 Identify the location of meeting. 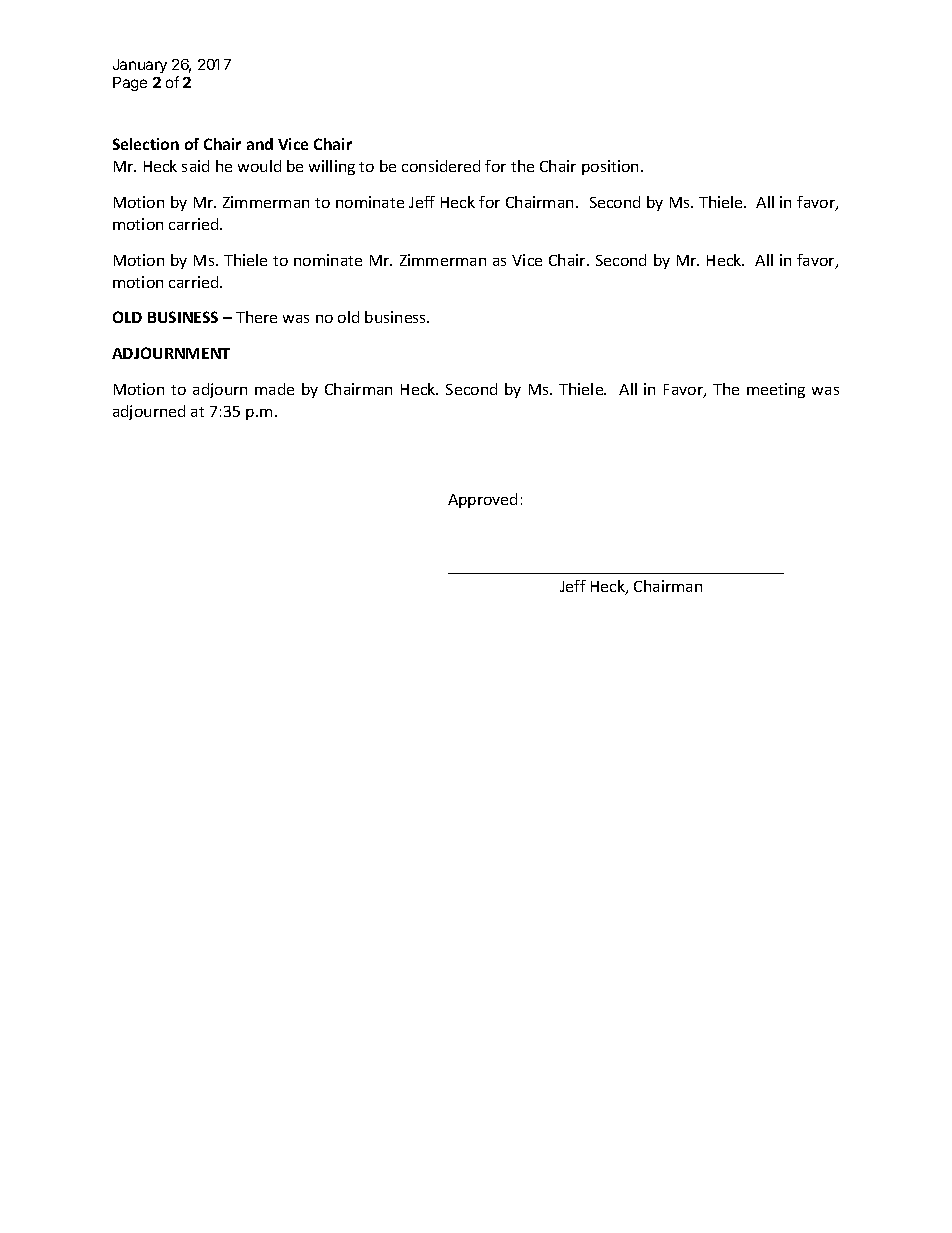
(776, 390).
